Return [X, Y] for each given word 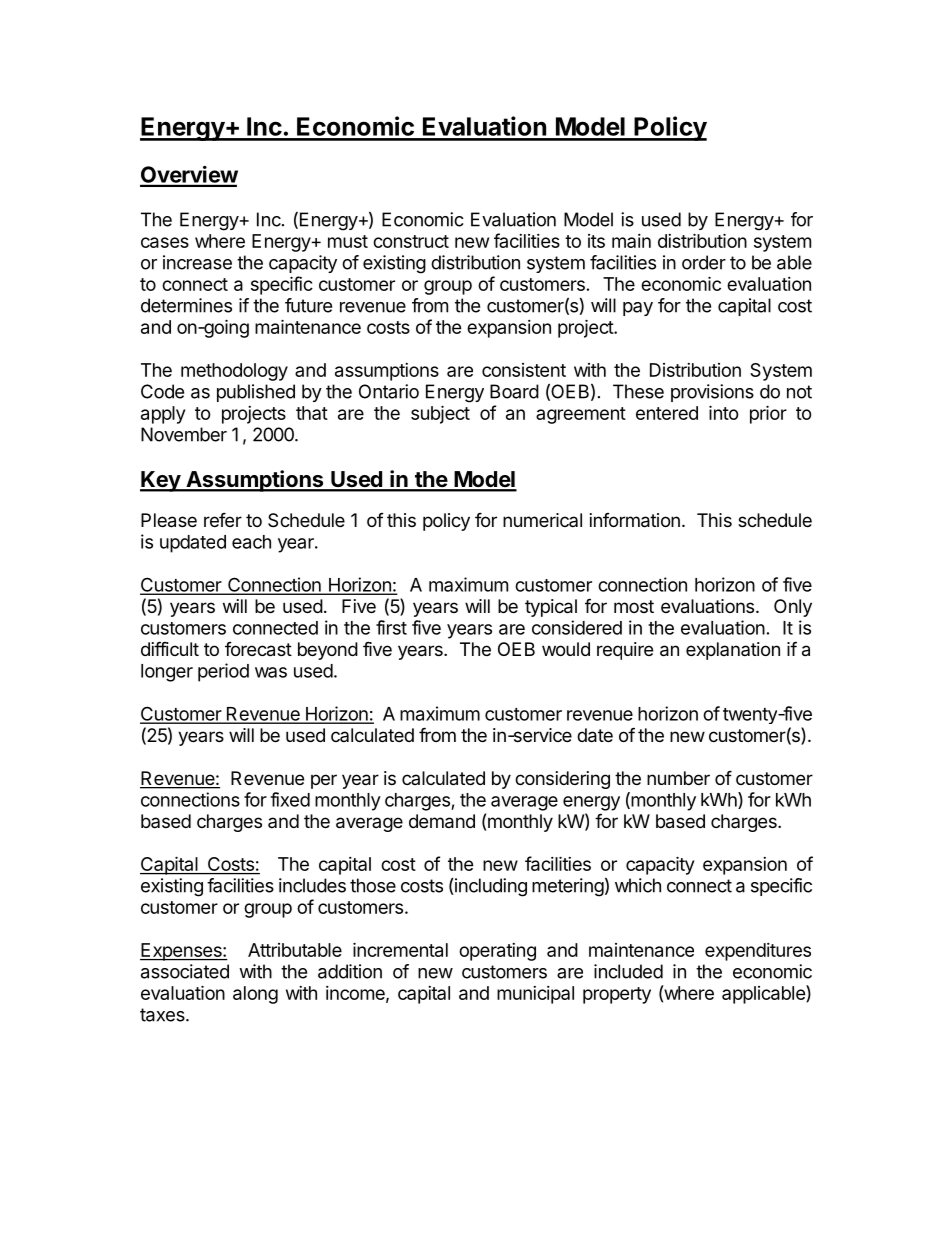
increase [197, 262]
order [704, 262]
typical [551, 608]
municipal [535, 995]
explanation [733, 651]
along [255, 995]
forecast [258, 649]
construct [411, 241]
